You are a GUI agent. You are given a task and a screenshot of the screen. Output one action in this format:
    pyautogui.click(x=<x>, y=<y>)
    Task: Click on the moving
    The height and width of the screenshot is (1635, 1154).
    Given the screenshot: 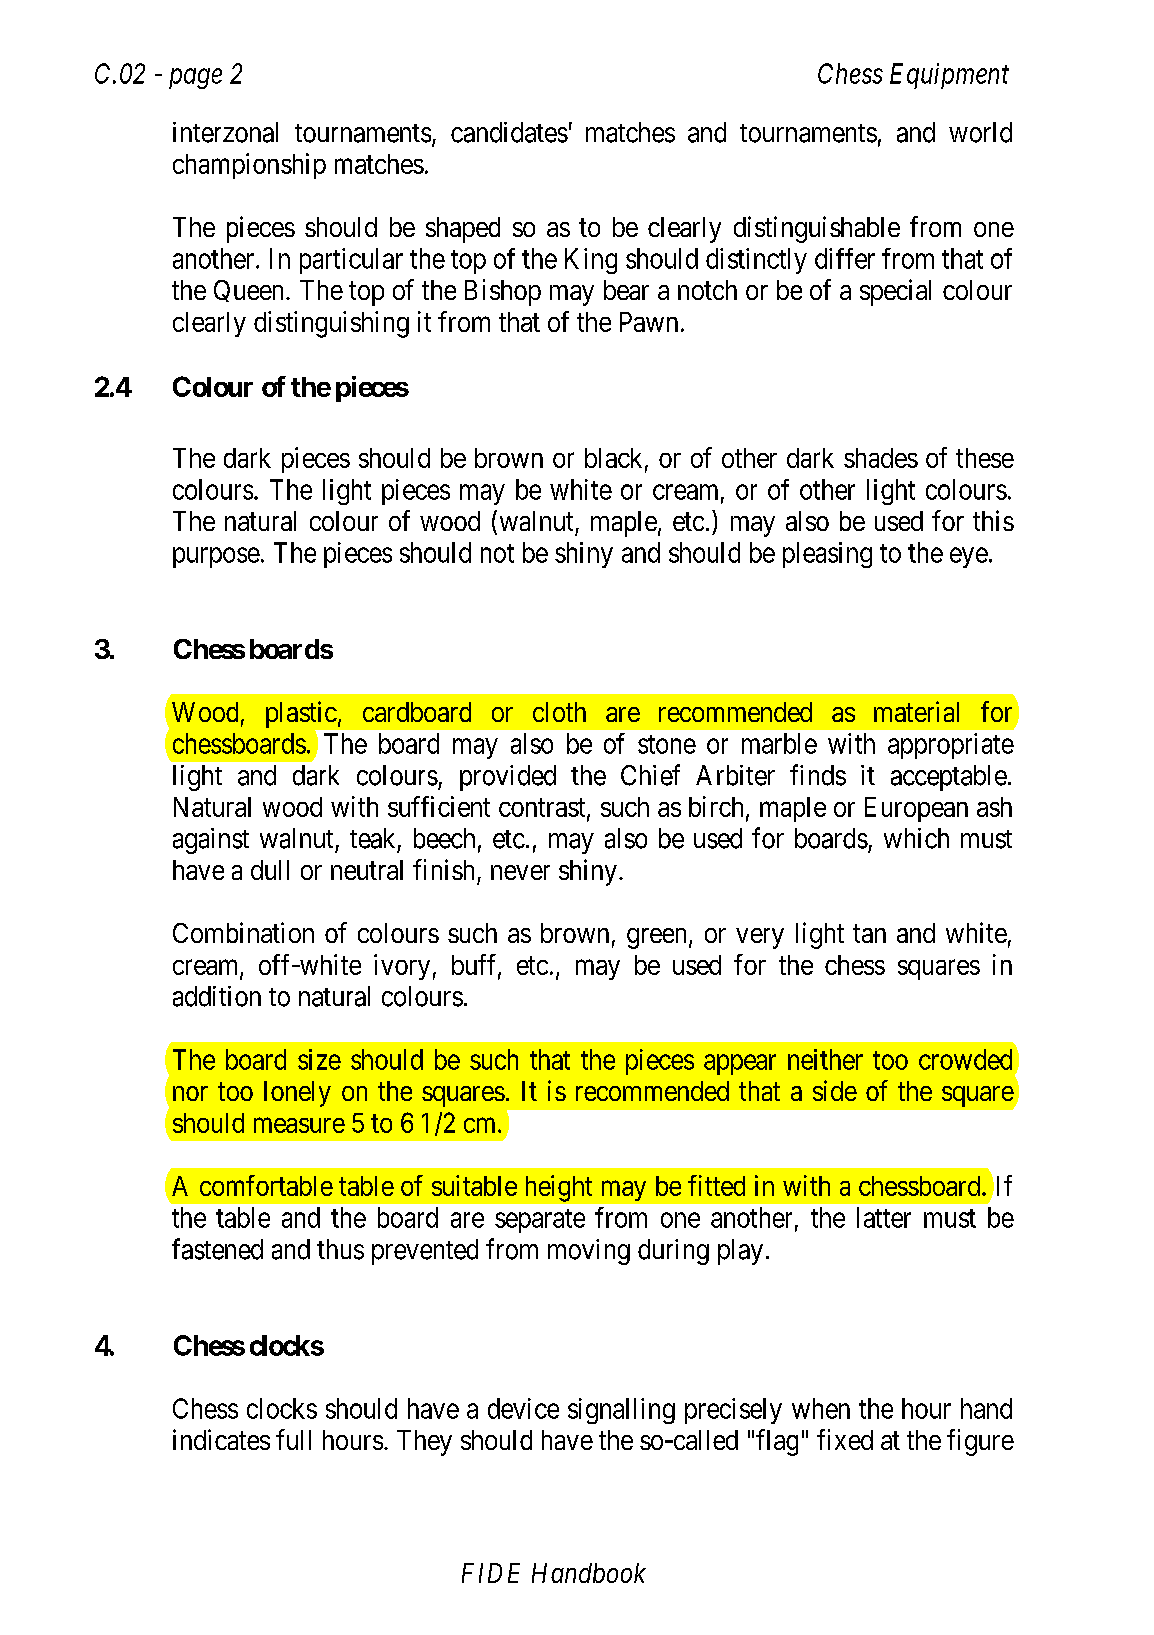 What is the action you would take?
    pyautogui.click(x=589, y=1252)
